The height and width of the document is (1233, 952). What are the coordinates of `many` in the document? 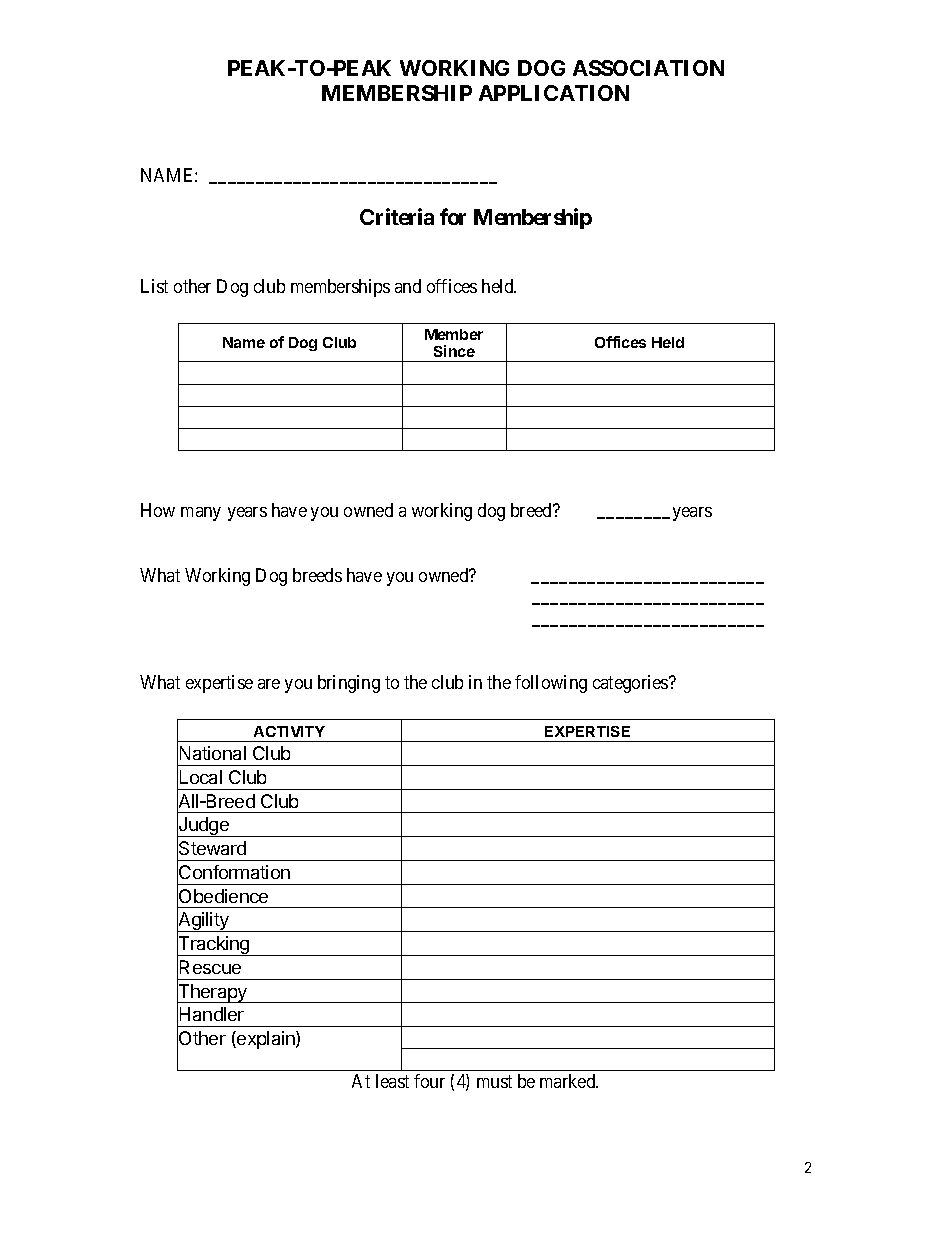 It's located at (201, 514).
